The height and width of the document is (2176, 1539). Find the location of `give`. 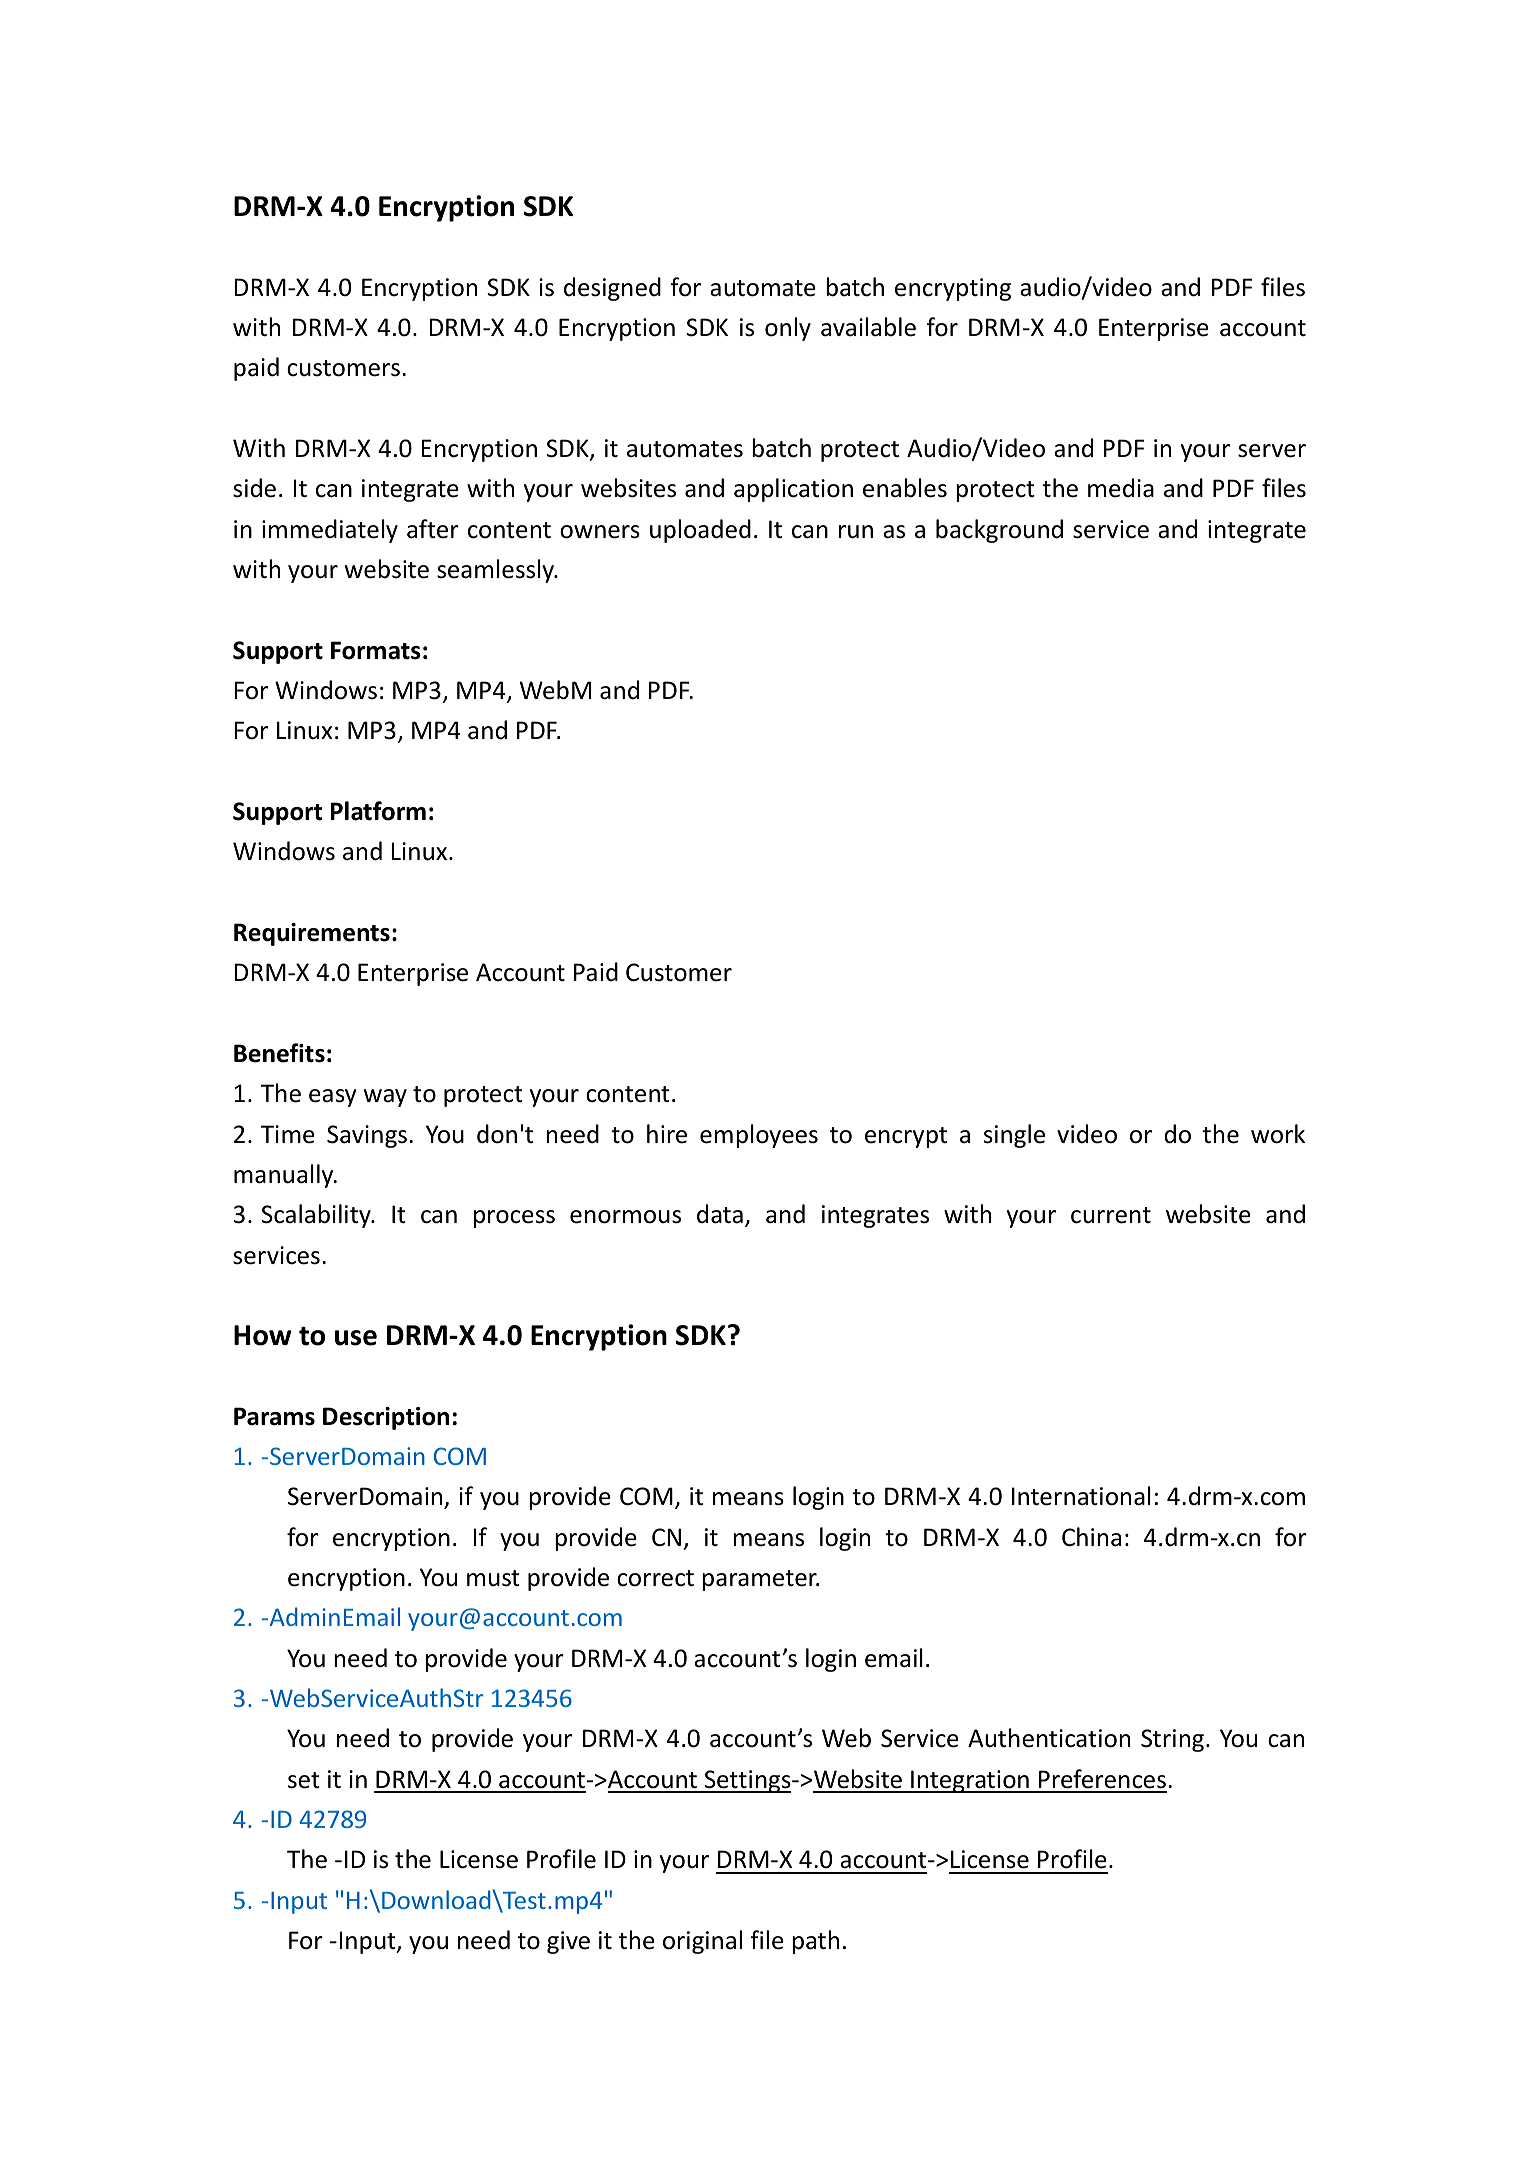

give is located at coordinates (568, 1942).
